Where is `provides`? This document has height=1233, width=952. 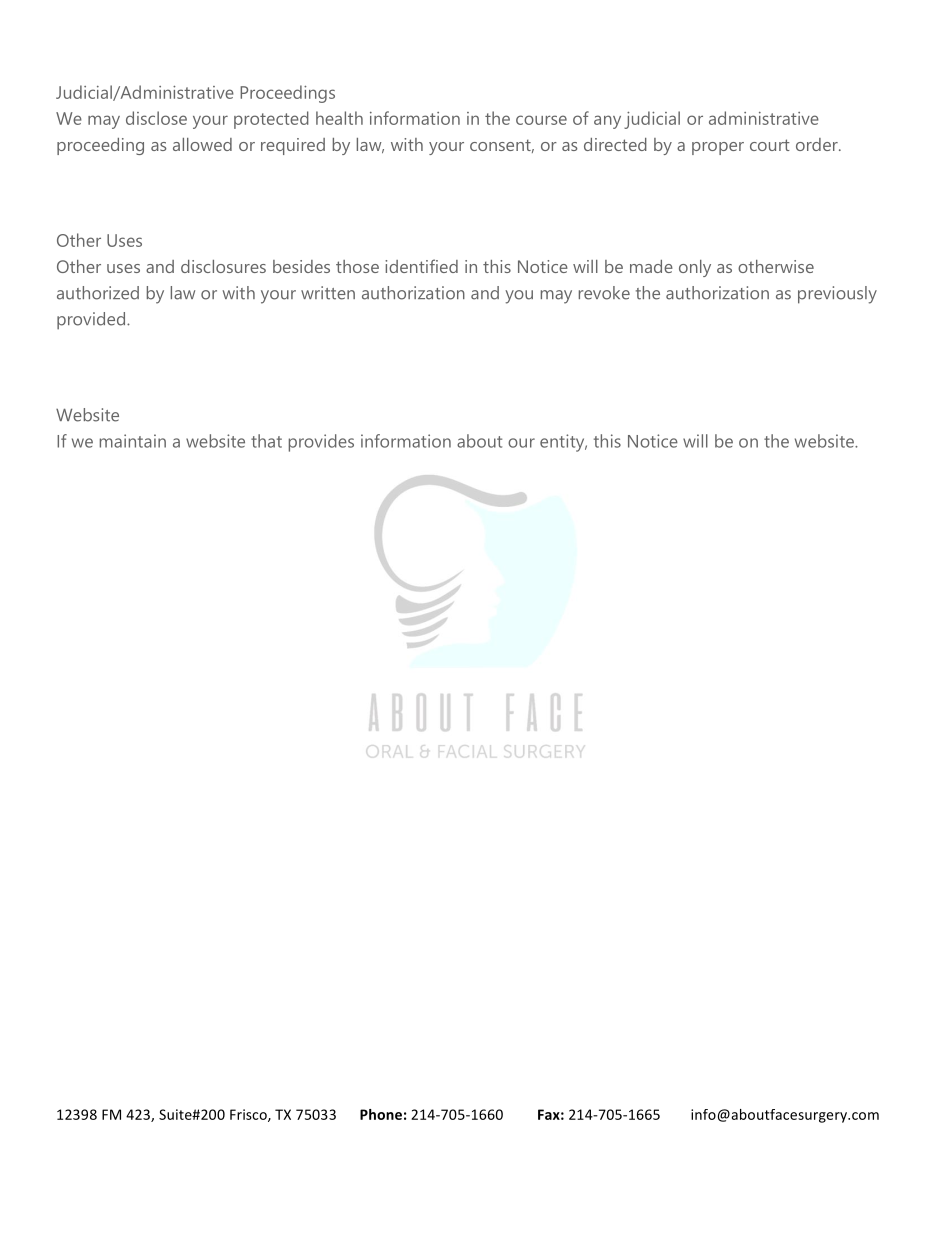 provides is located at coordinates (321, 443).
